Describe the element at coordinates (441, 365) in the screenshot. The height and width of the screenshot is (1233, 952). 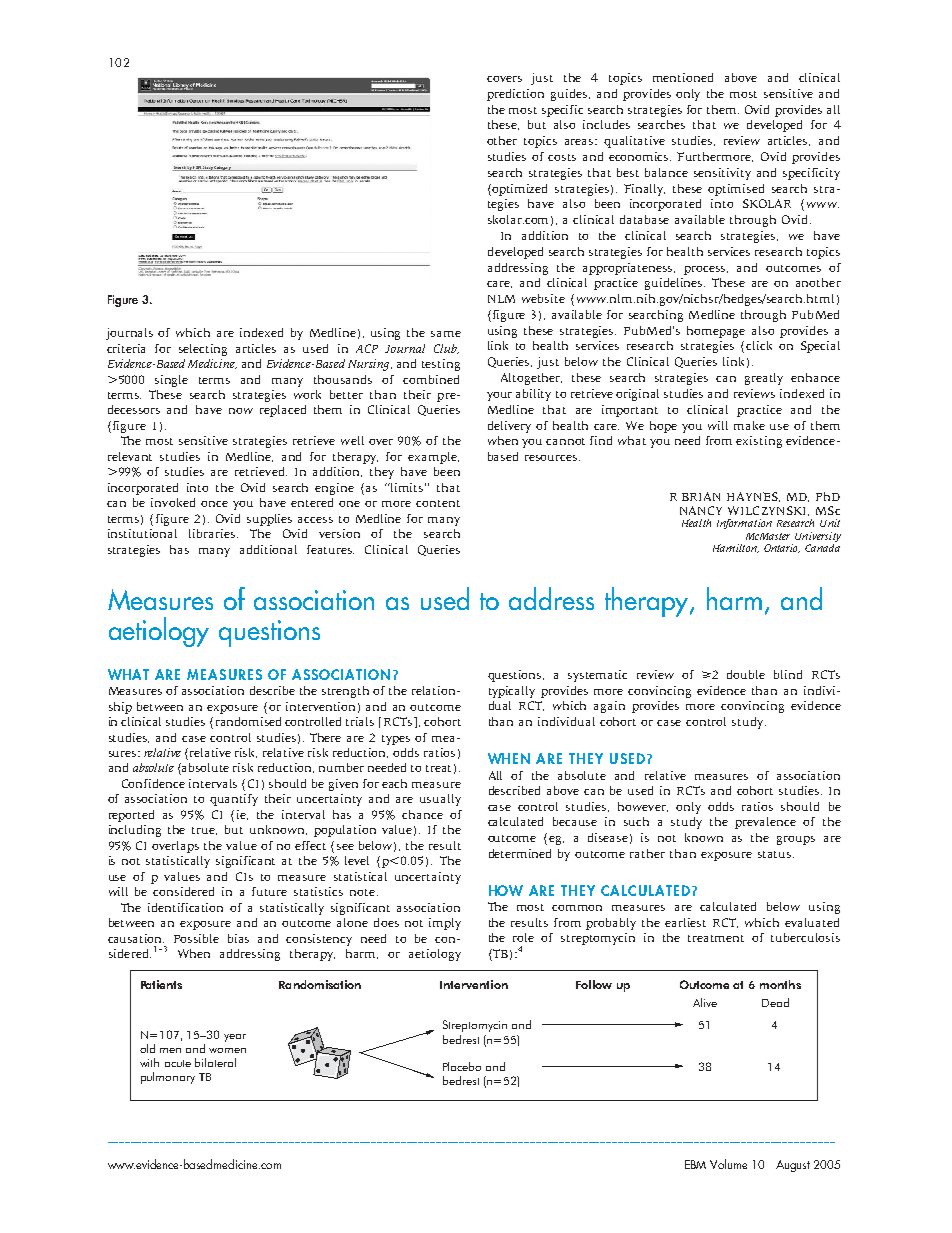
I see `testing` at that location.
